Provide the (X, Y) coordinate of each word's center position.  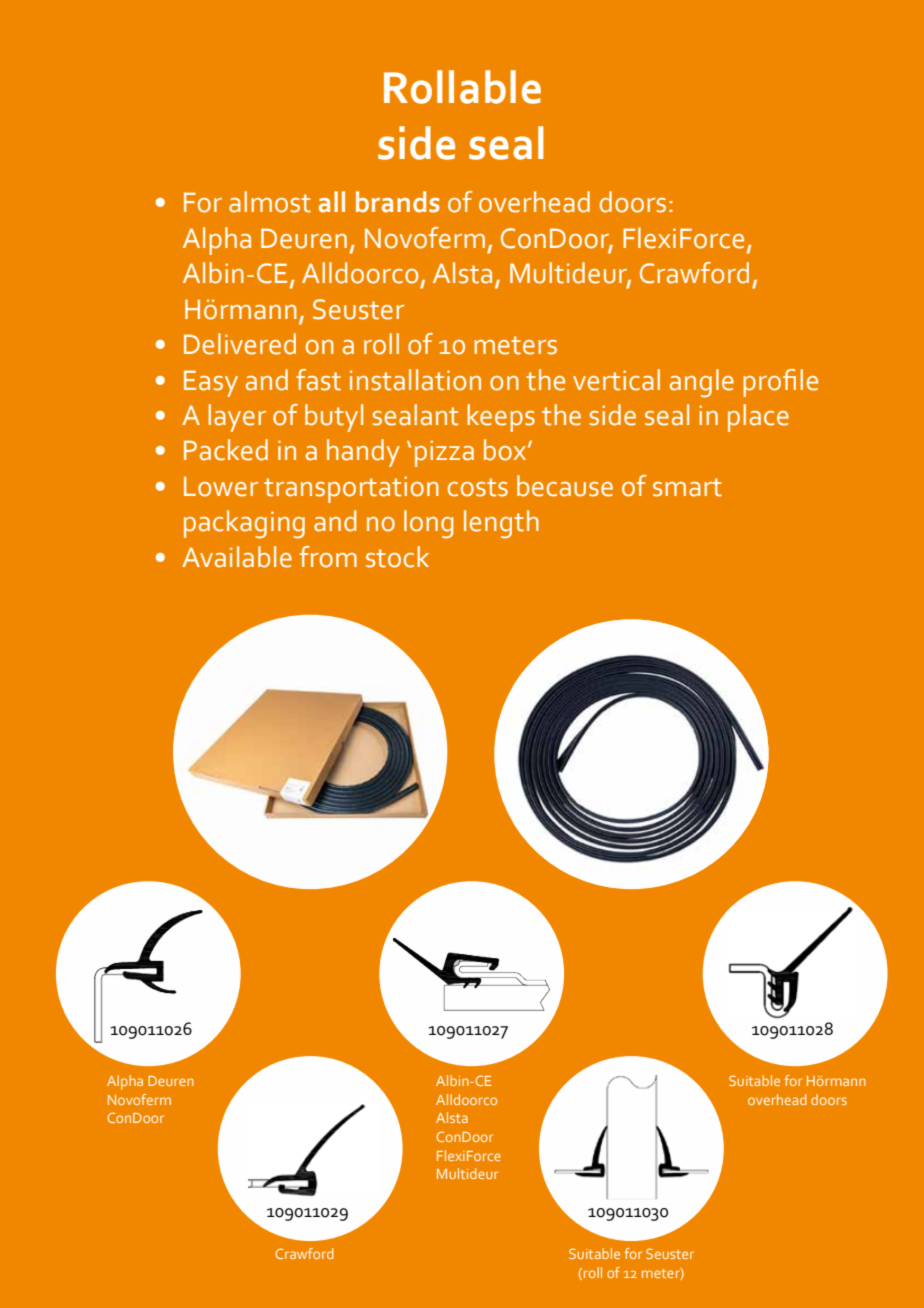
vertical (616, 380)
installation (415, 380)
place (758, 418)
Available (237, 557)
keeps (501, 418)
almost (270, 202)
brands (398, 202)
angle (702, 383)
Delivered (240, 344)
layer (237, 418)
